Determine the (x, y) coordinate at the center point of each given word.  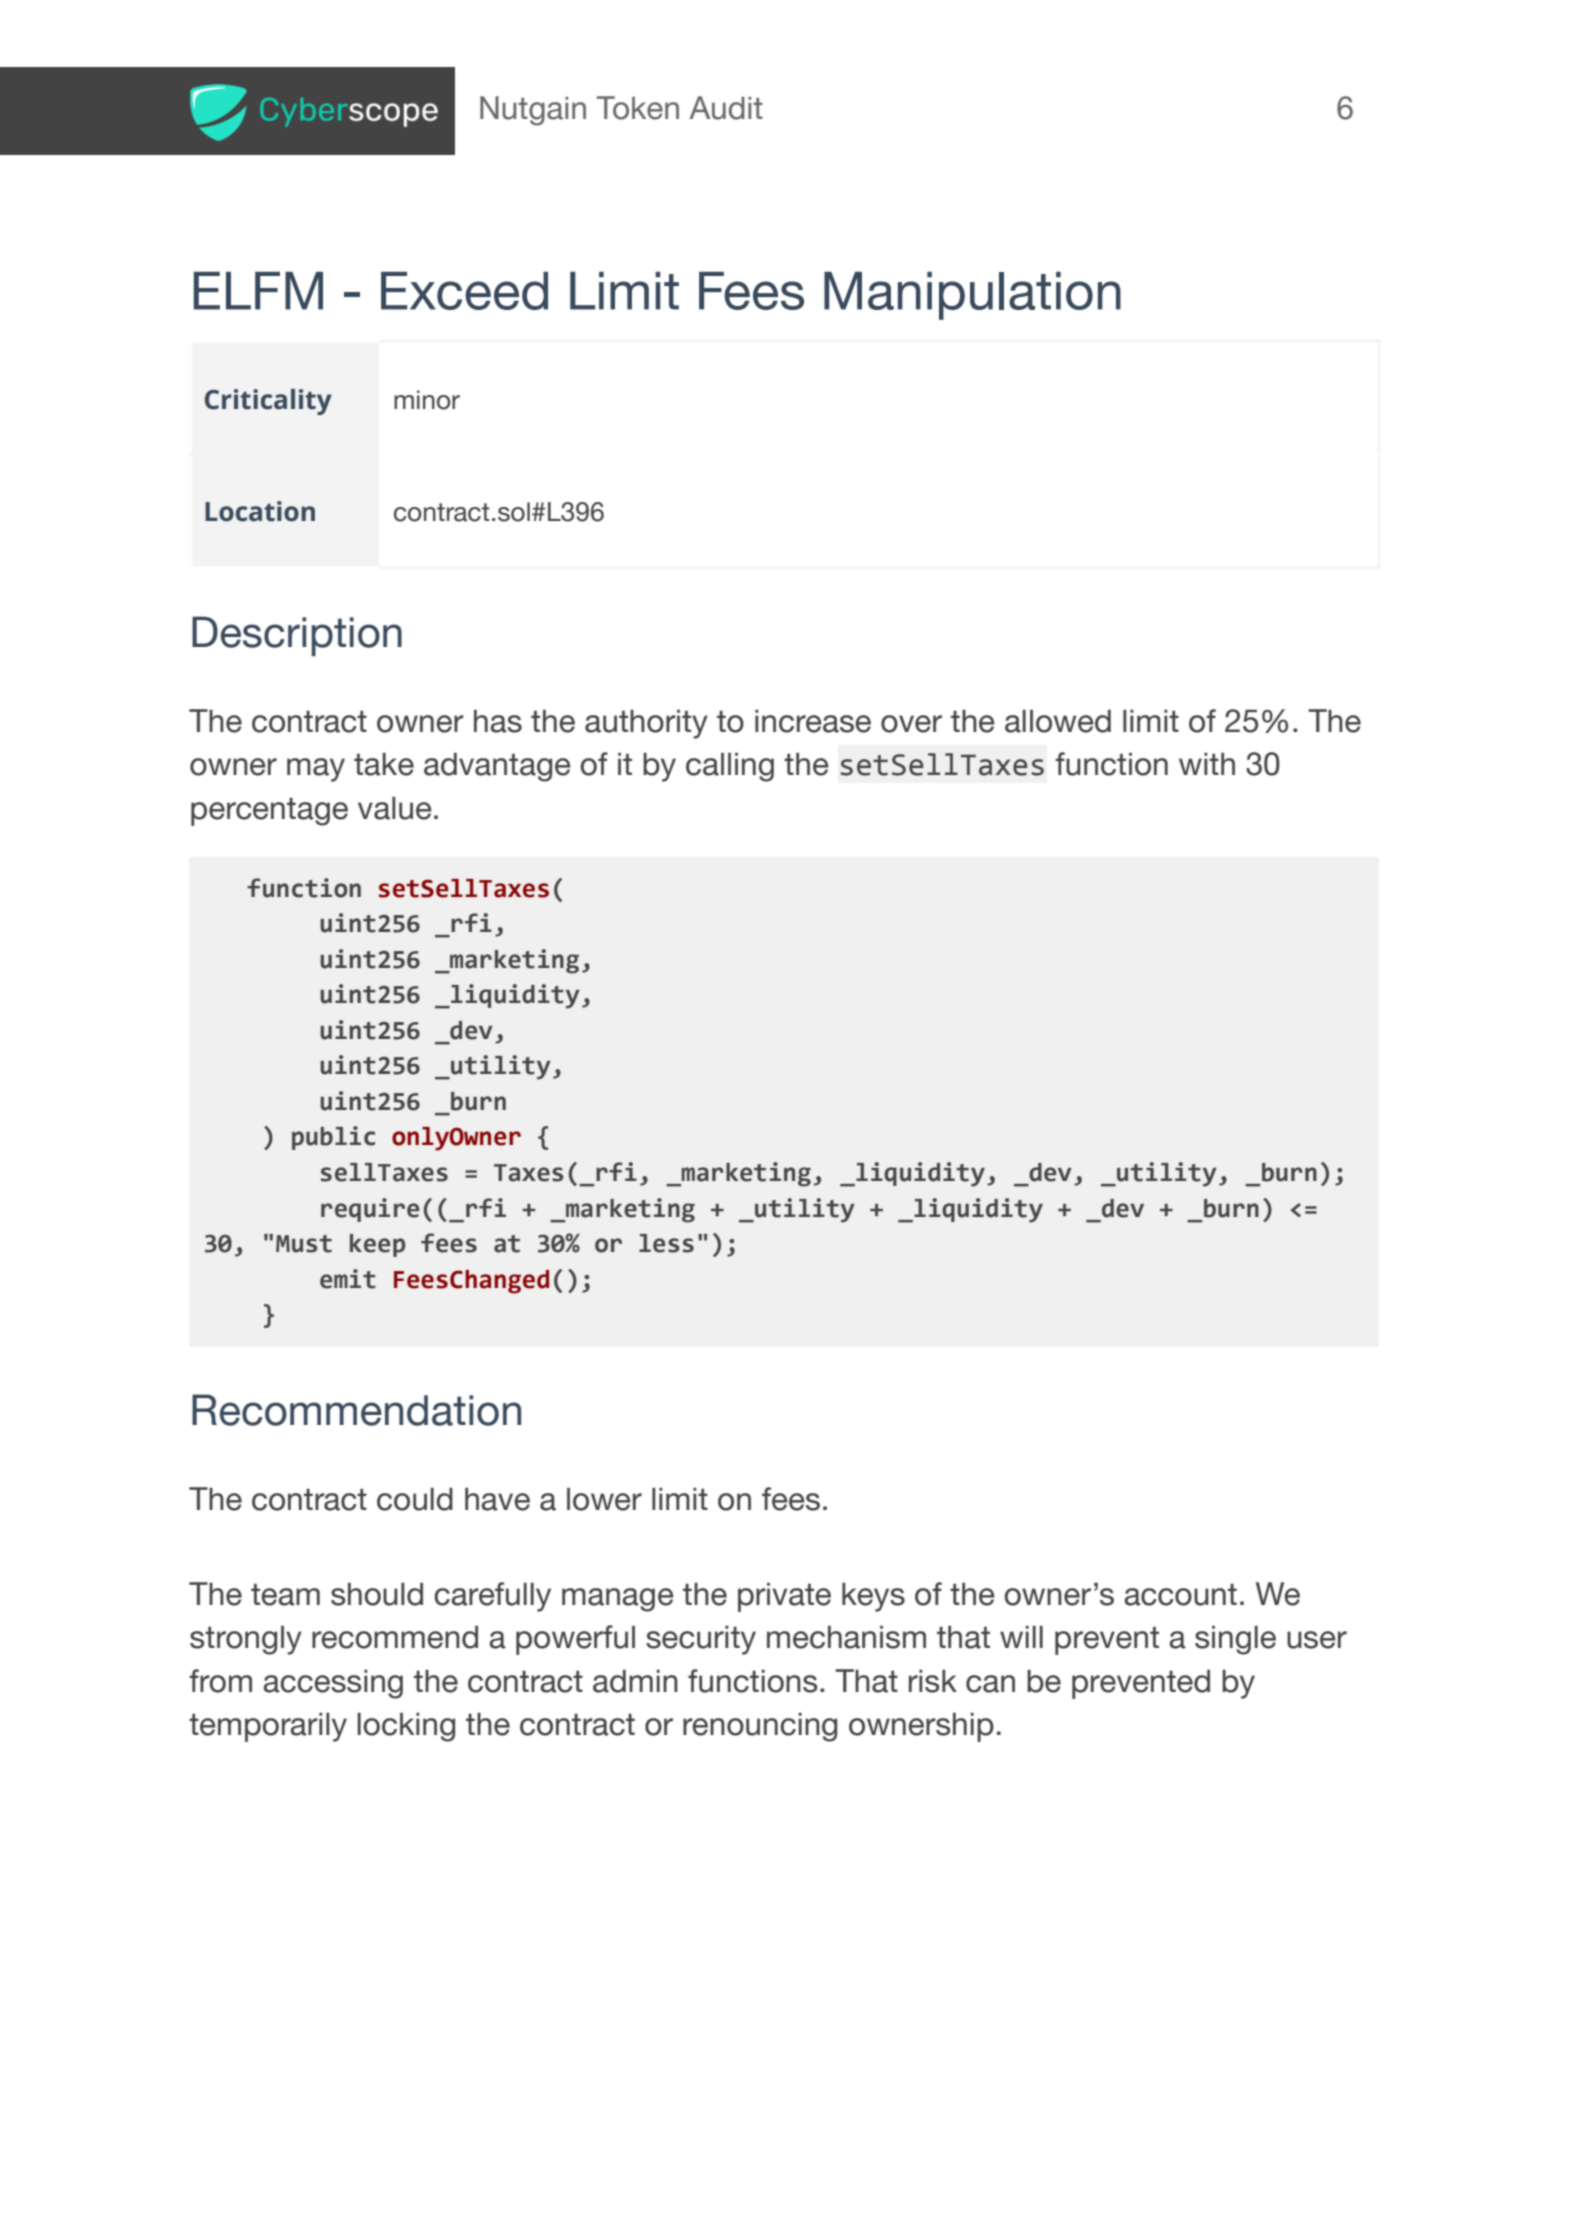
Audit (726, 108)
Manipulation (972, 296)
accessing (333, 1684)
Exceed (464, 291)
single (1235, 1640)
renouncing (760, 1727)
